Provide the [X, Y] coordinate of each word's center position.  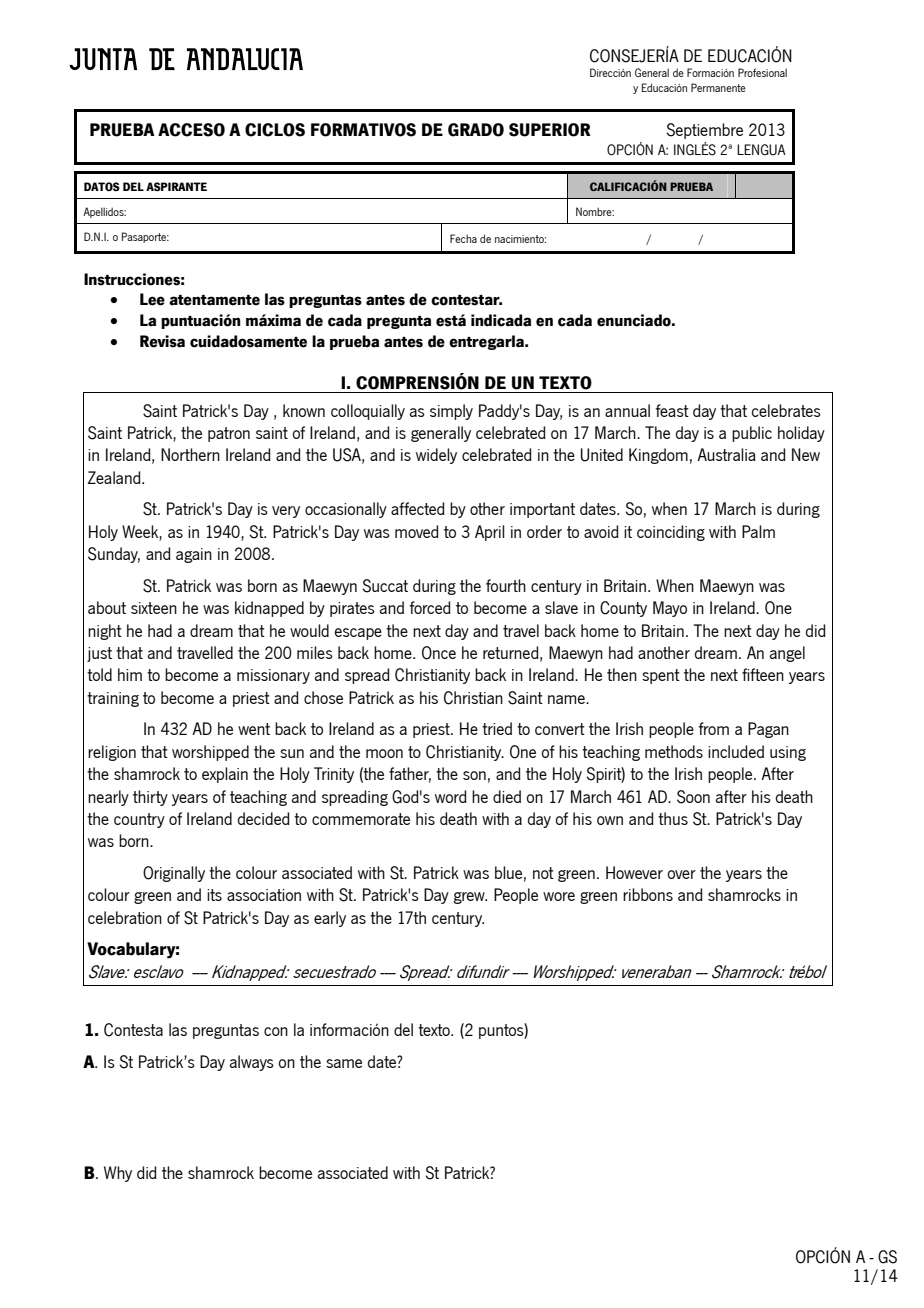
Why [118, 1174]
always [252, 1063]
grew [470, 898]
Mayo [670, 609]
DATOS [102, 186]
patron [229, 434]
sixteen [154, 608]
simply [451, 412]
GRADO [476, 130]
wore [559, 896]
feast [672, 410]
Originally [174, 874]
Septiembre [704, 131]
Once [439, 653]
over [682, 874]
